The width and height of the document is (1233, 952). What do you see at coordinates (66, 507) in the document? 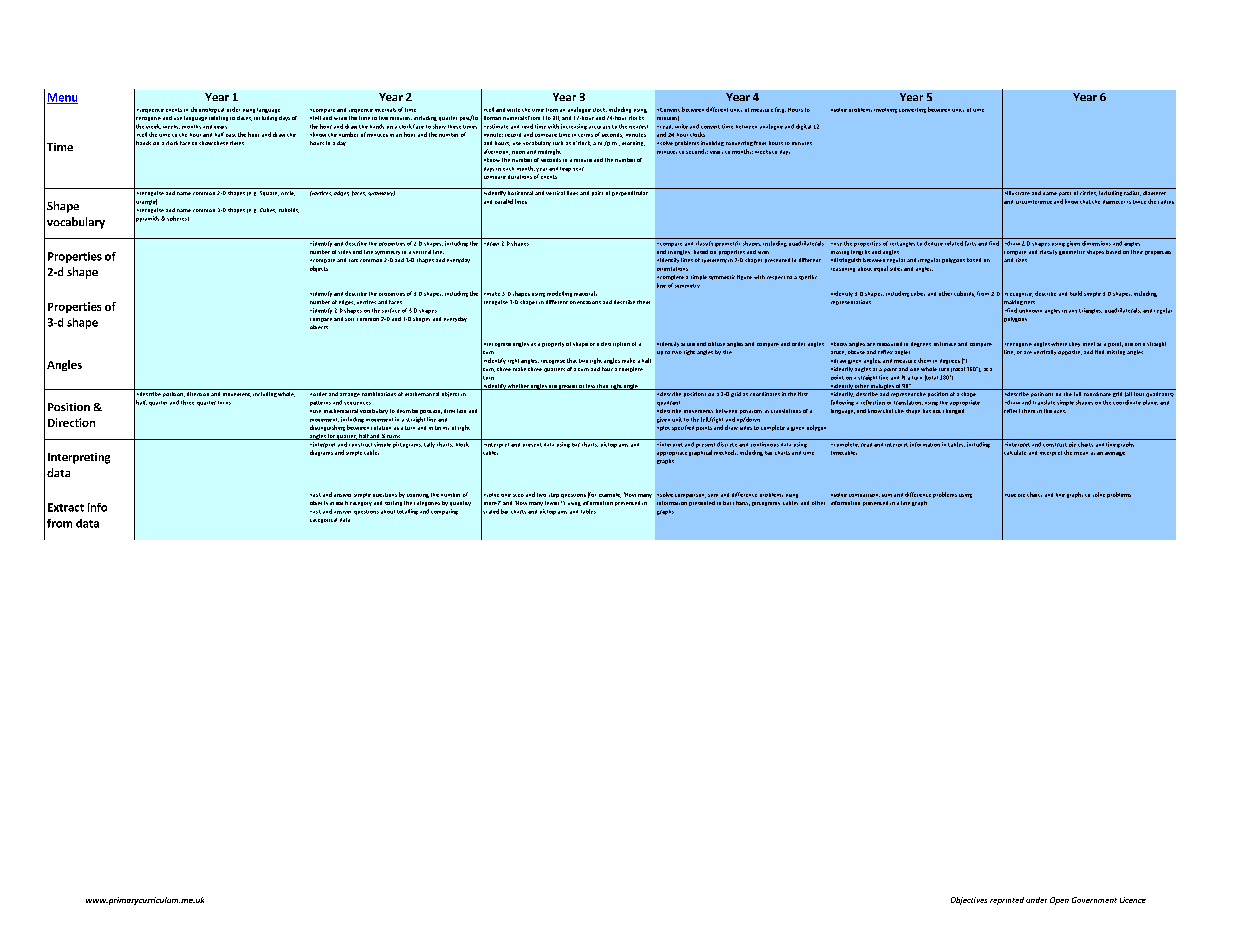
I see `Extract` at bounding box center [66, 507].
